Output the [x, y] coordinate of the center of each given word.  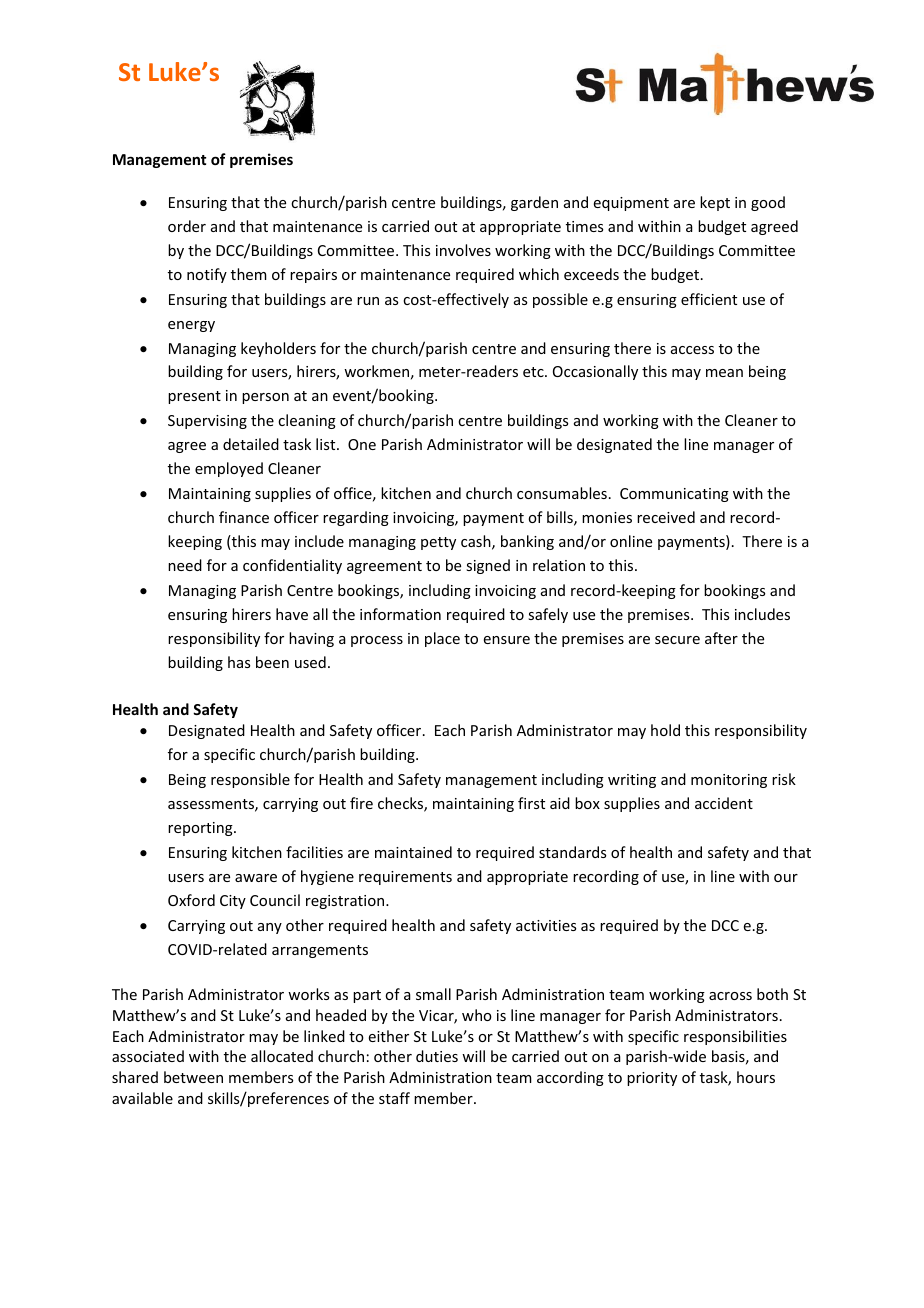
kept [715, 203]
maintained [413, 852]
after [721, 638]
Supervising [207, 422]
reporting [201, 829]
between [193, 1077]
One [362, 444]
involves [463, 250]
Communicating [674, 495]
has [239, 662]
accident [724, 803]
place [442, 639]
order [187, 226]
